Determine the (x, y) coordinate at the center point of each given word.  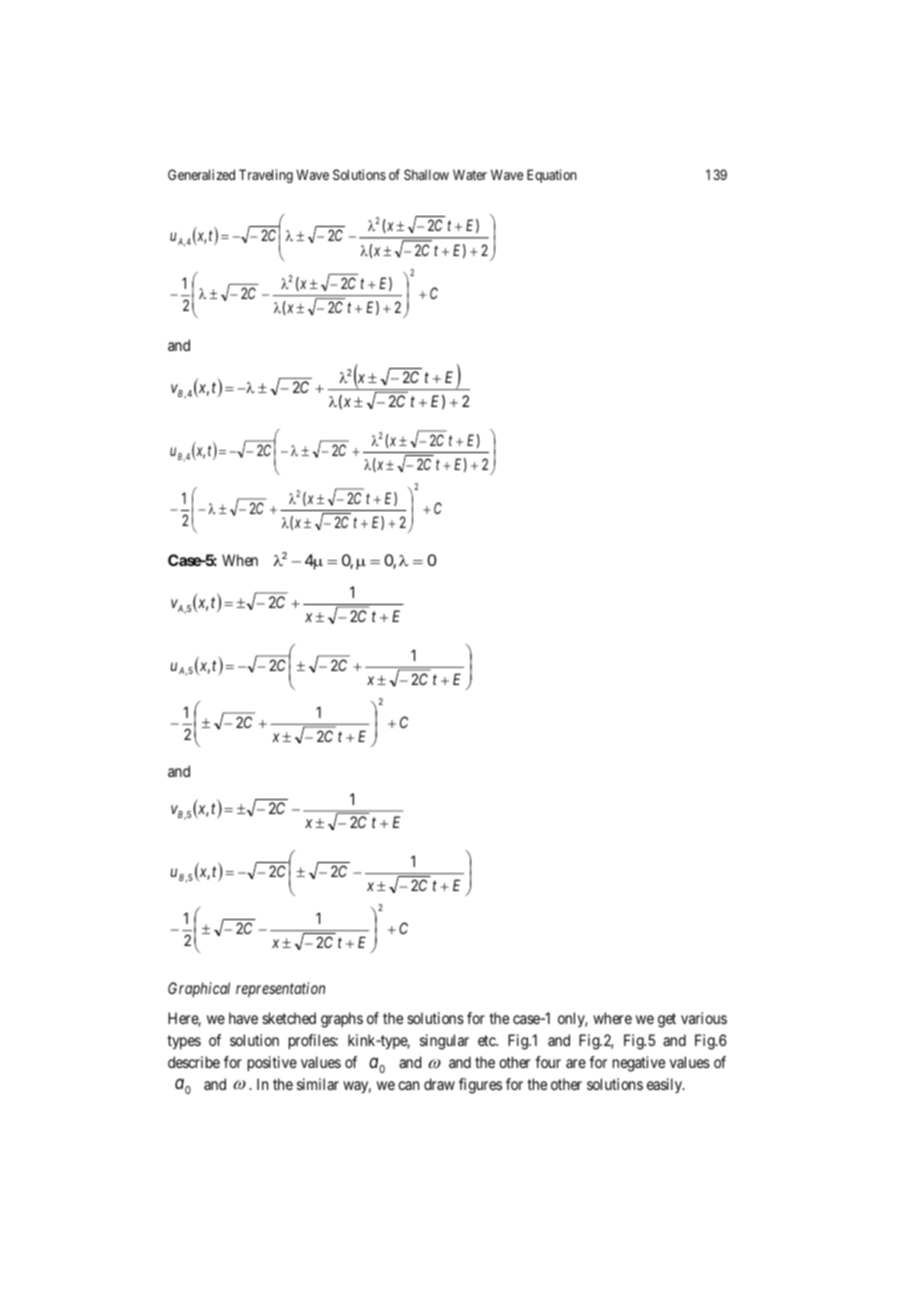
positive (272, 1063)
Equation (552, 176)
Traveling (266, 176)
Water (470, 174)
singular (444, 1042)
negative (639, 1064)
